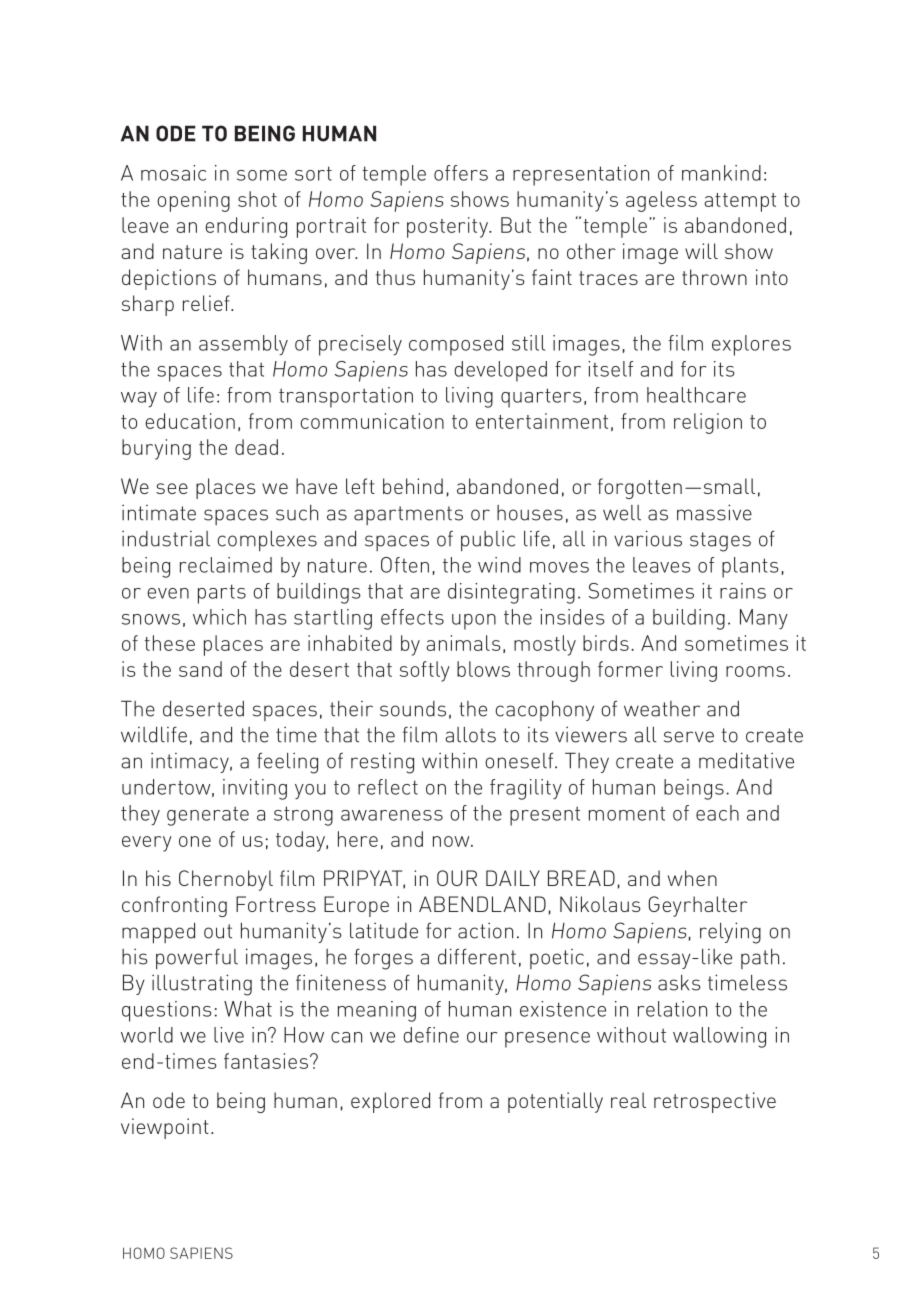 This image has width=924, height=1308. Describe the element at coordinates (392, 815) in the image. I see `awareness` at that location.
